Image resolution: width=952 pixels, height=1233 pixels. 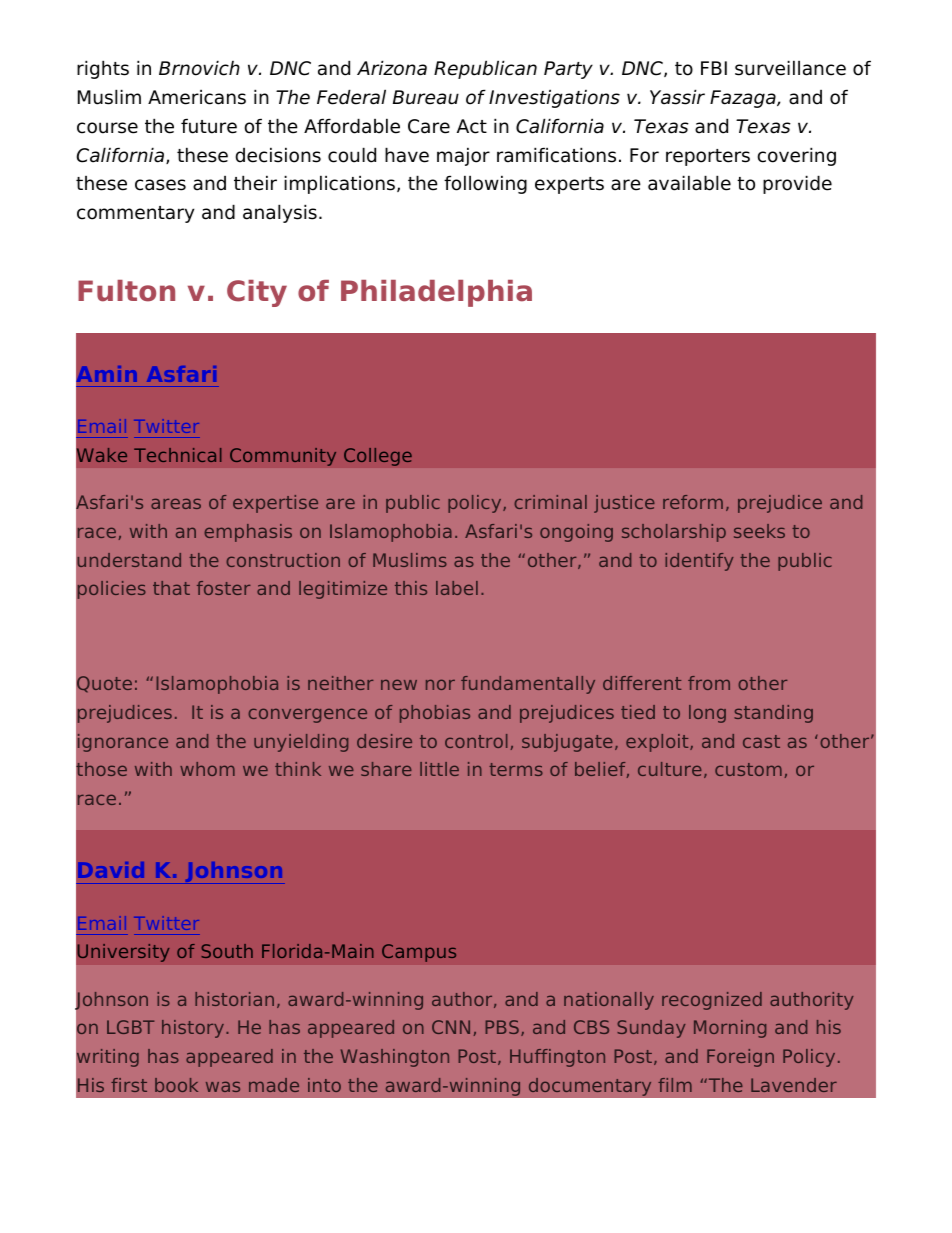 I want to click on history, so click(x=194, y=1029).
